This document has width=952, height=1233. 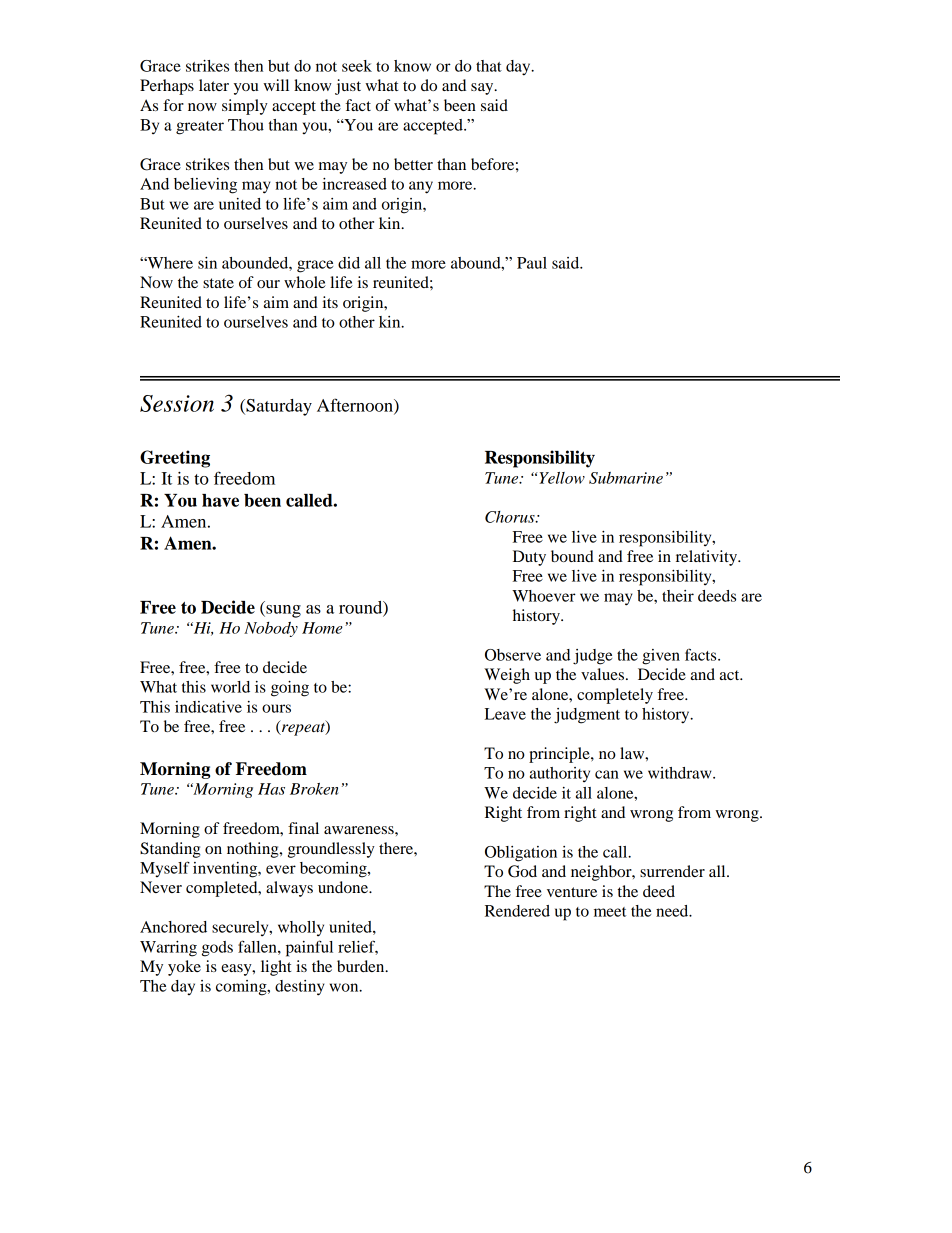 What do you see at coordinates (217, 949) in the document?
I see `gods` at bounding box center [217, 949].
